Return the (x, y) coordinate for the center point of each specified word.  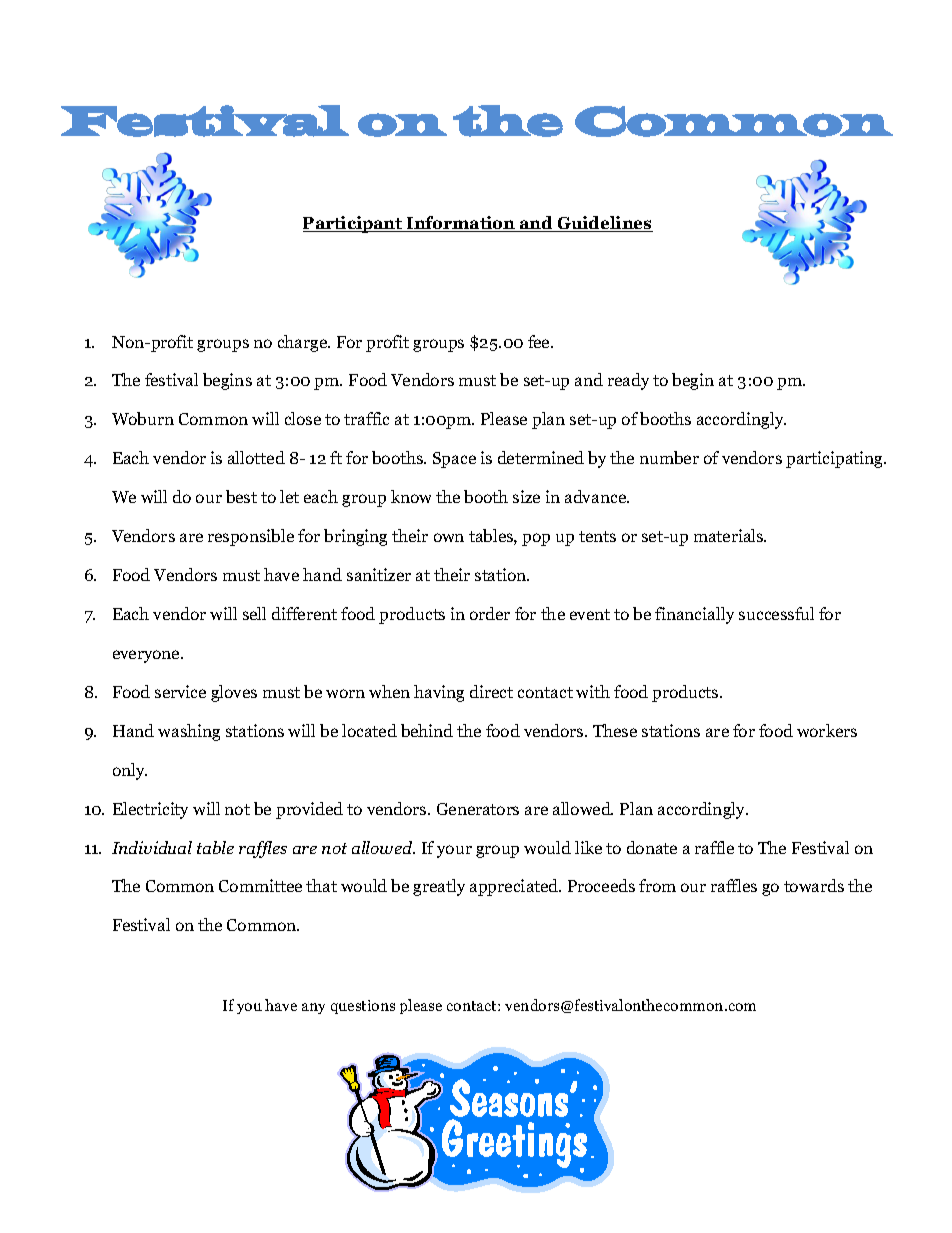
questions (363, 1007)
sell (254, 613)
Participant (354, 224)
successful (776, 613)
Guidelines (604, 224)
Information (461, 224)
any (313, 1008)
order (490, 613)
